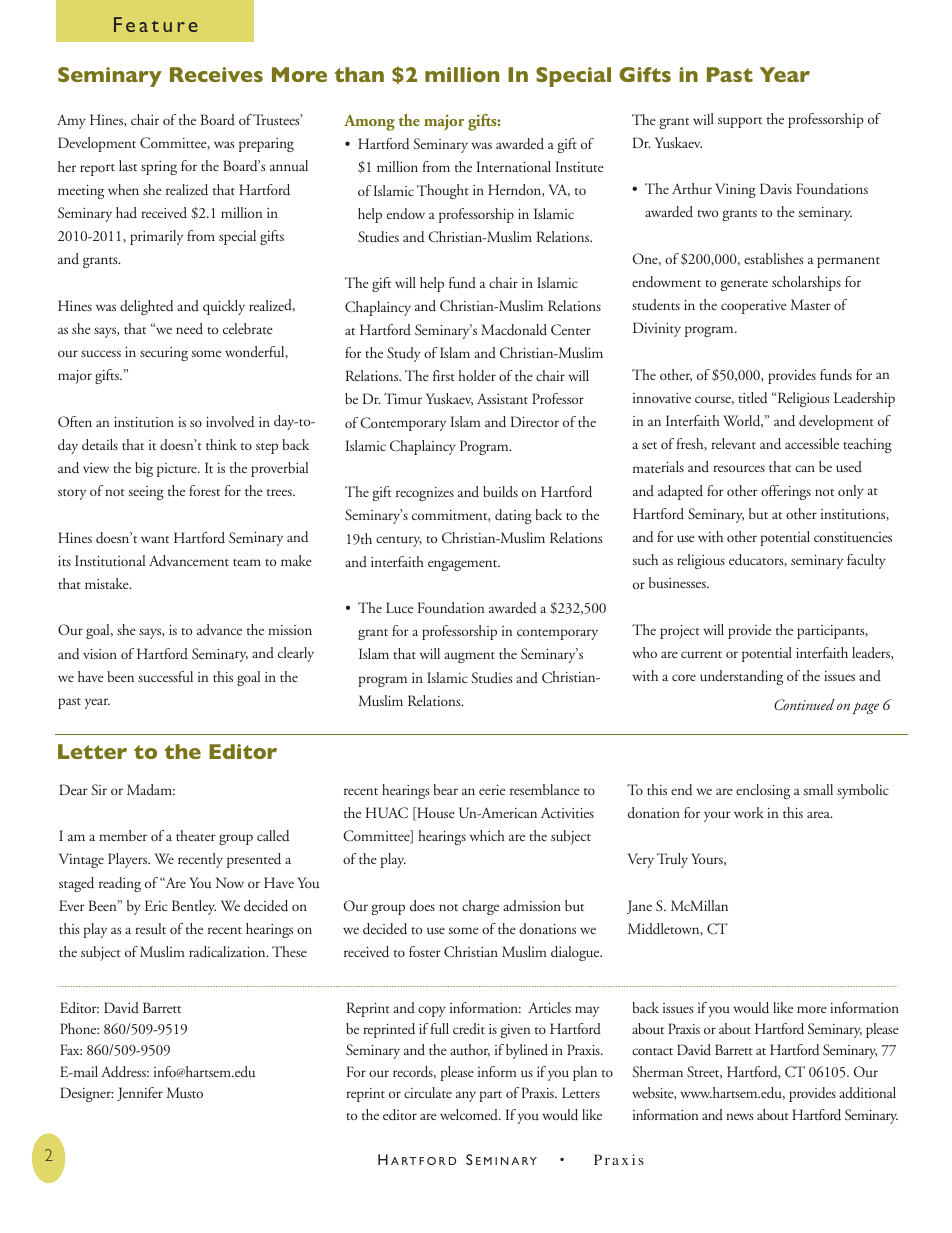 This page has height=1233, width=952. I want to click on any, so click(466, 1096).
